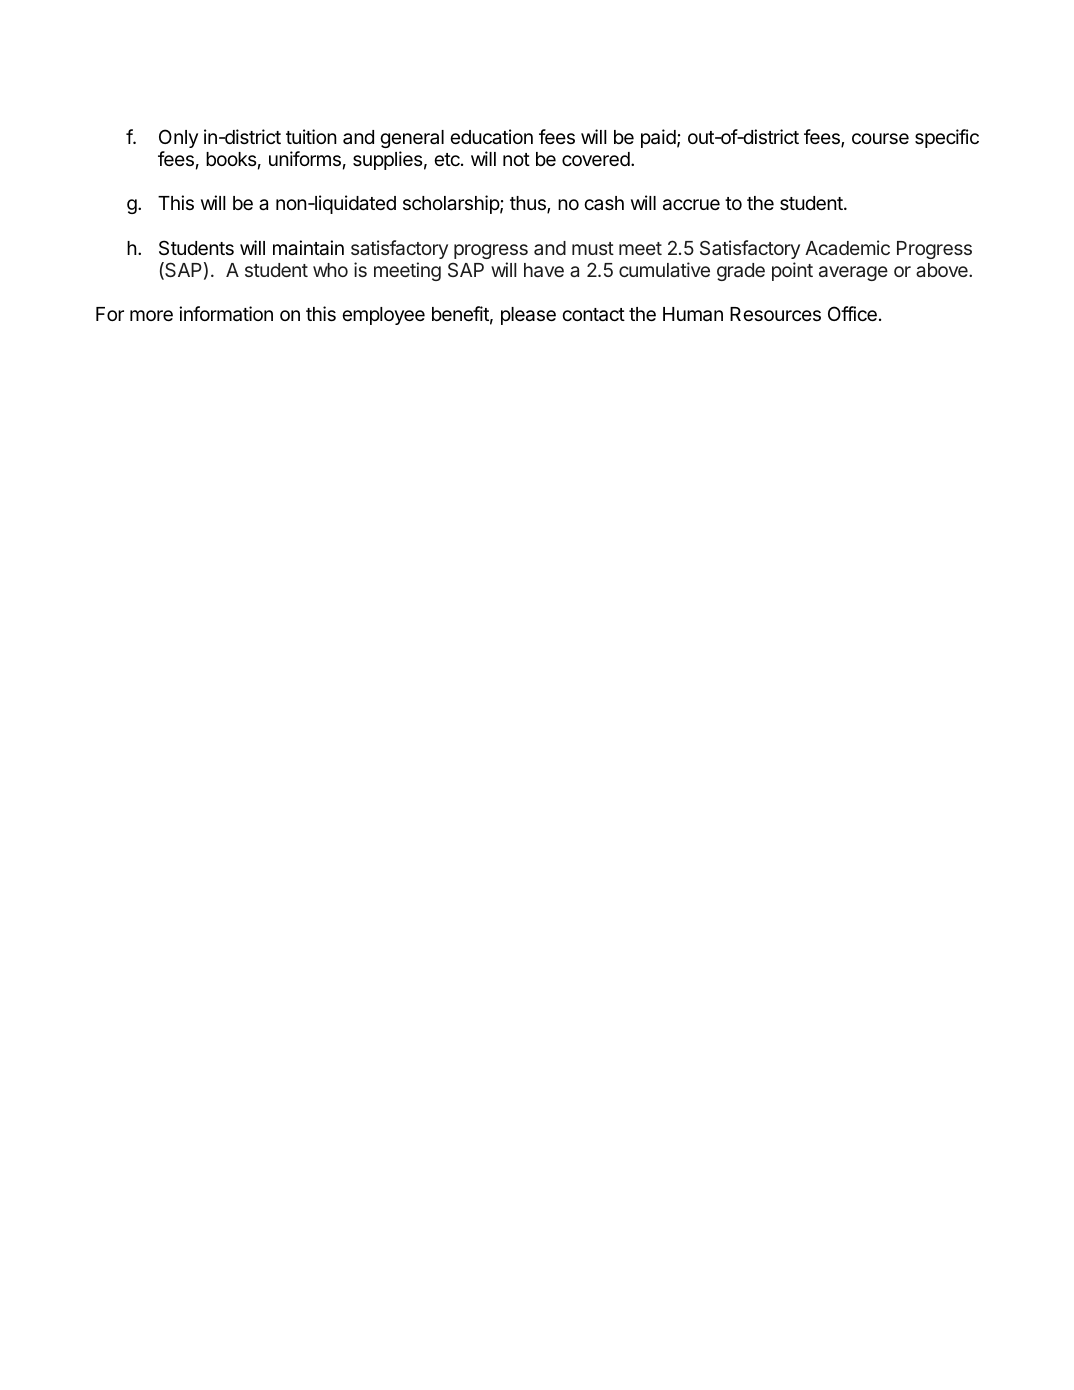 The width and height of the page is (1074, 1390). What do you see at coordinates (308, 248) in the page?
I see `maintain` at bounding box center [308, 248].
